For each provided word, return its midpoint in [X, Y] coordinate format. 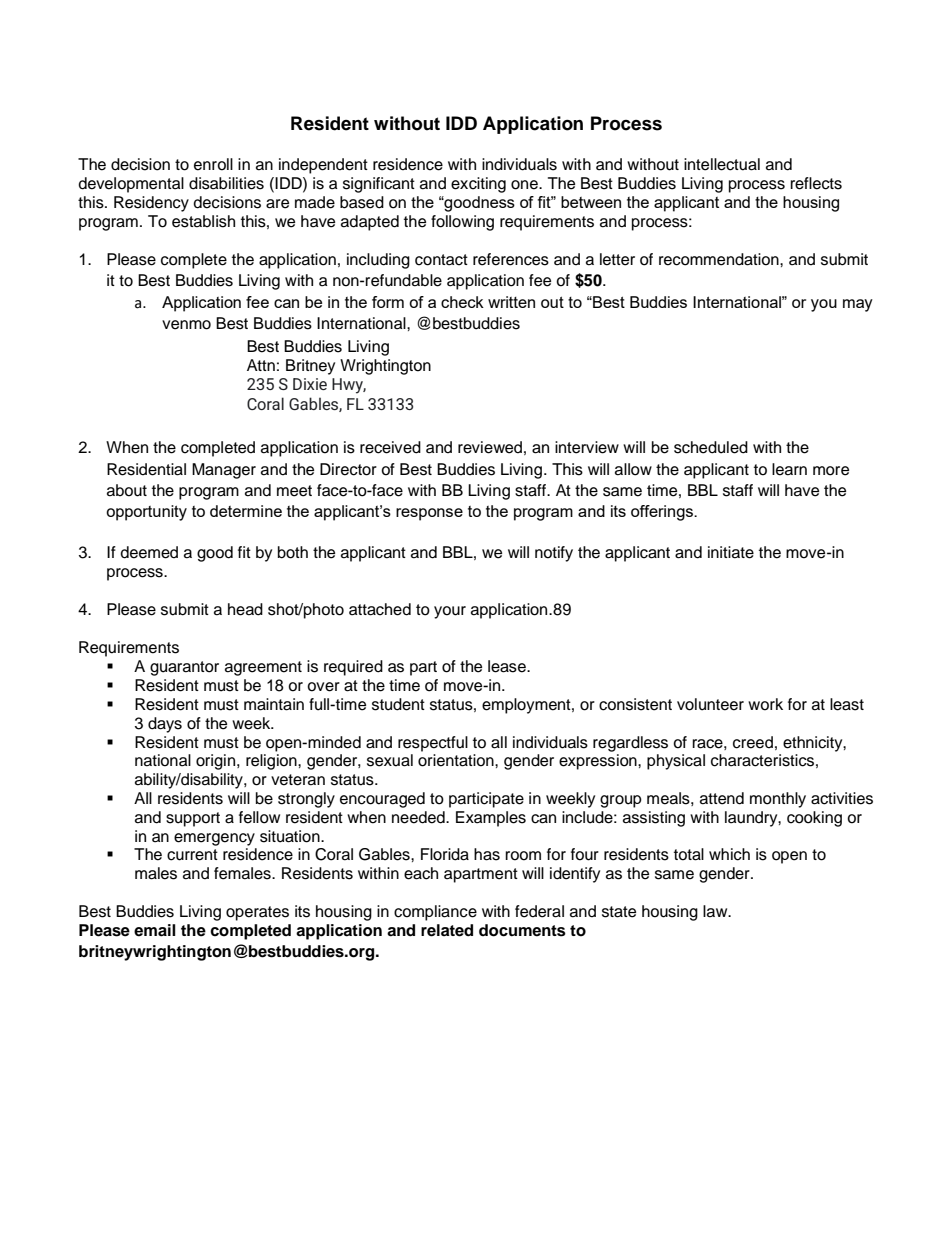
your [450, 612]
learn [789, 469]
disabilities [226, 183]
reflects [816, 183]
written [511, 302]
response [429, 514]
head [245, 609]
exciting [478, 185]
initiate [731, 552]
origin [217, 762]
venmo [186, 325]
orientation [457, 760]
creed [753, 742]
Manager [224, 471]
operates [257, 913]
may [858, 305]
